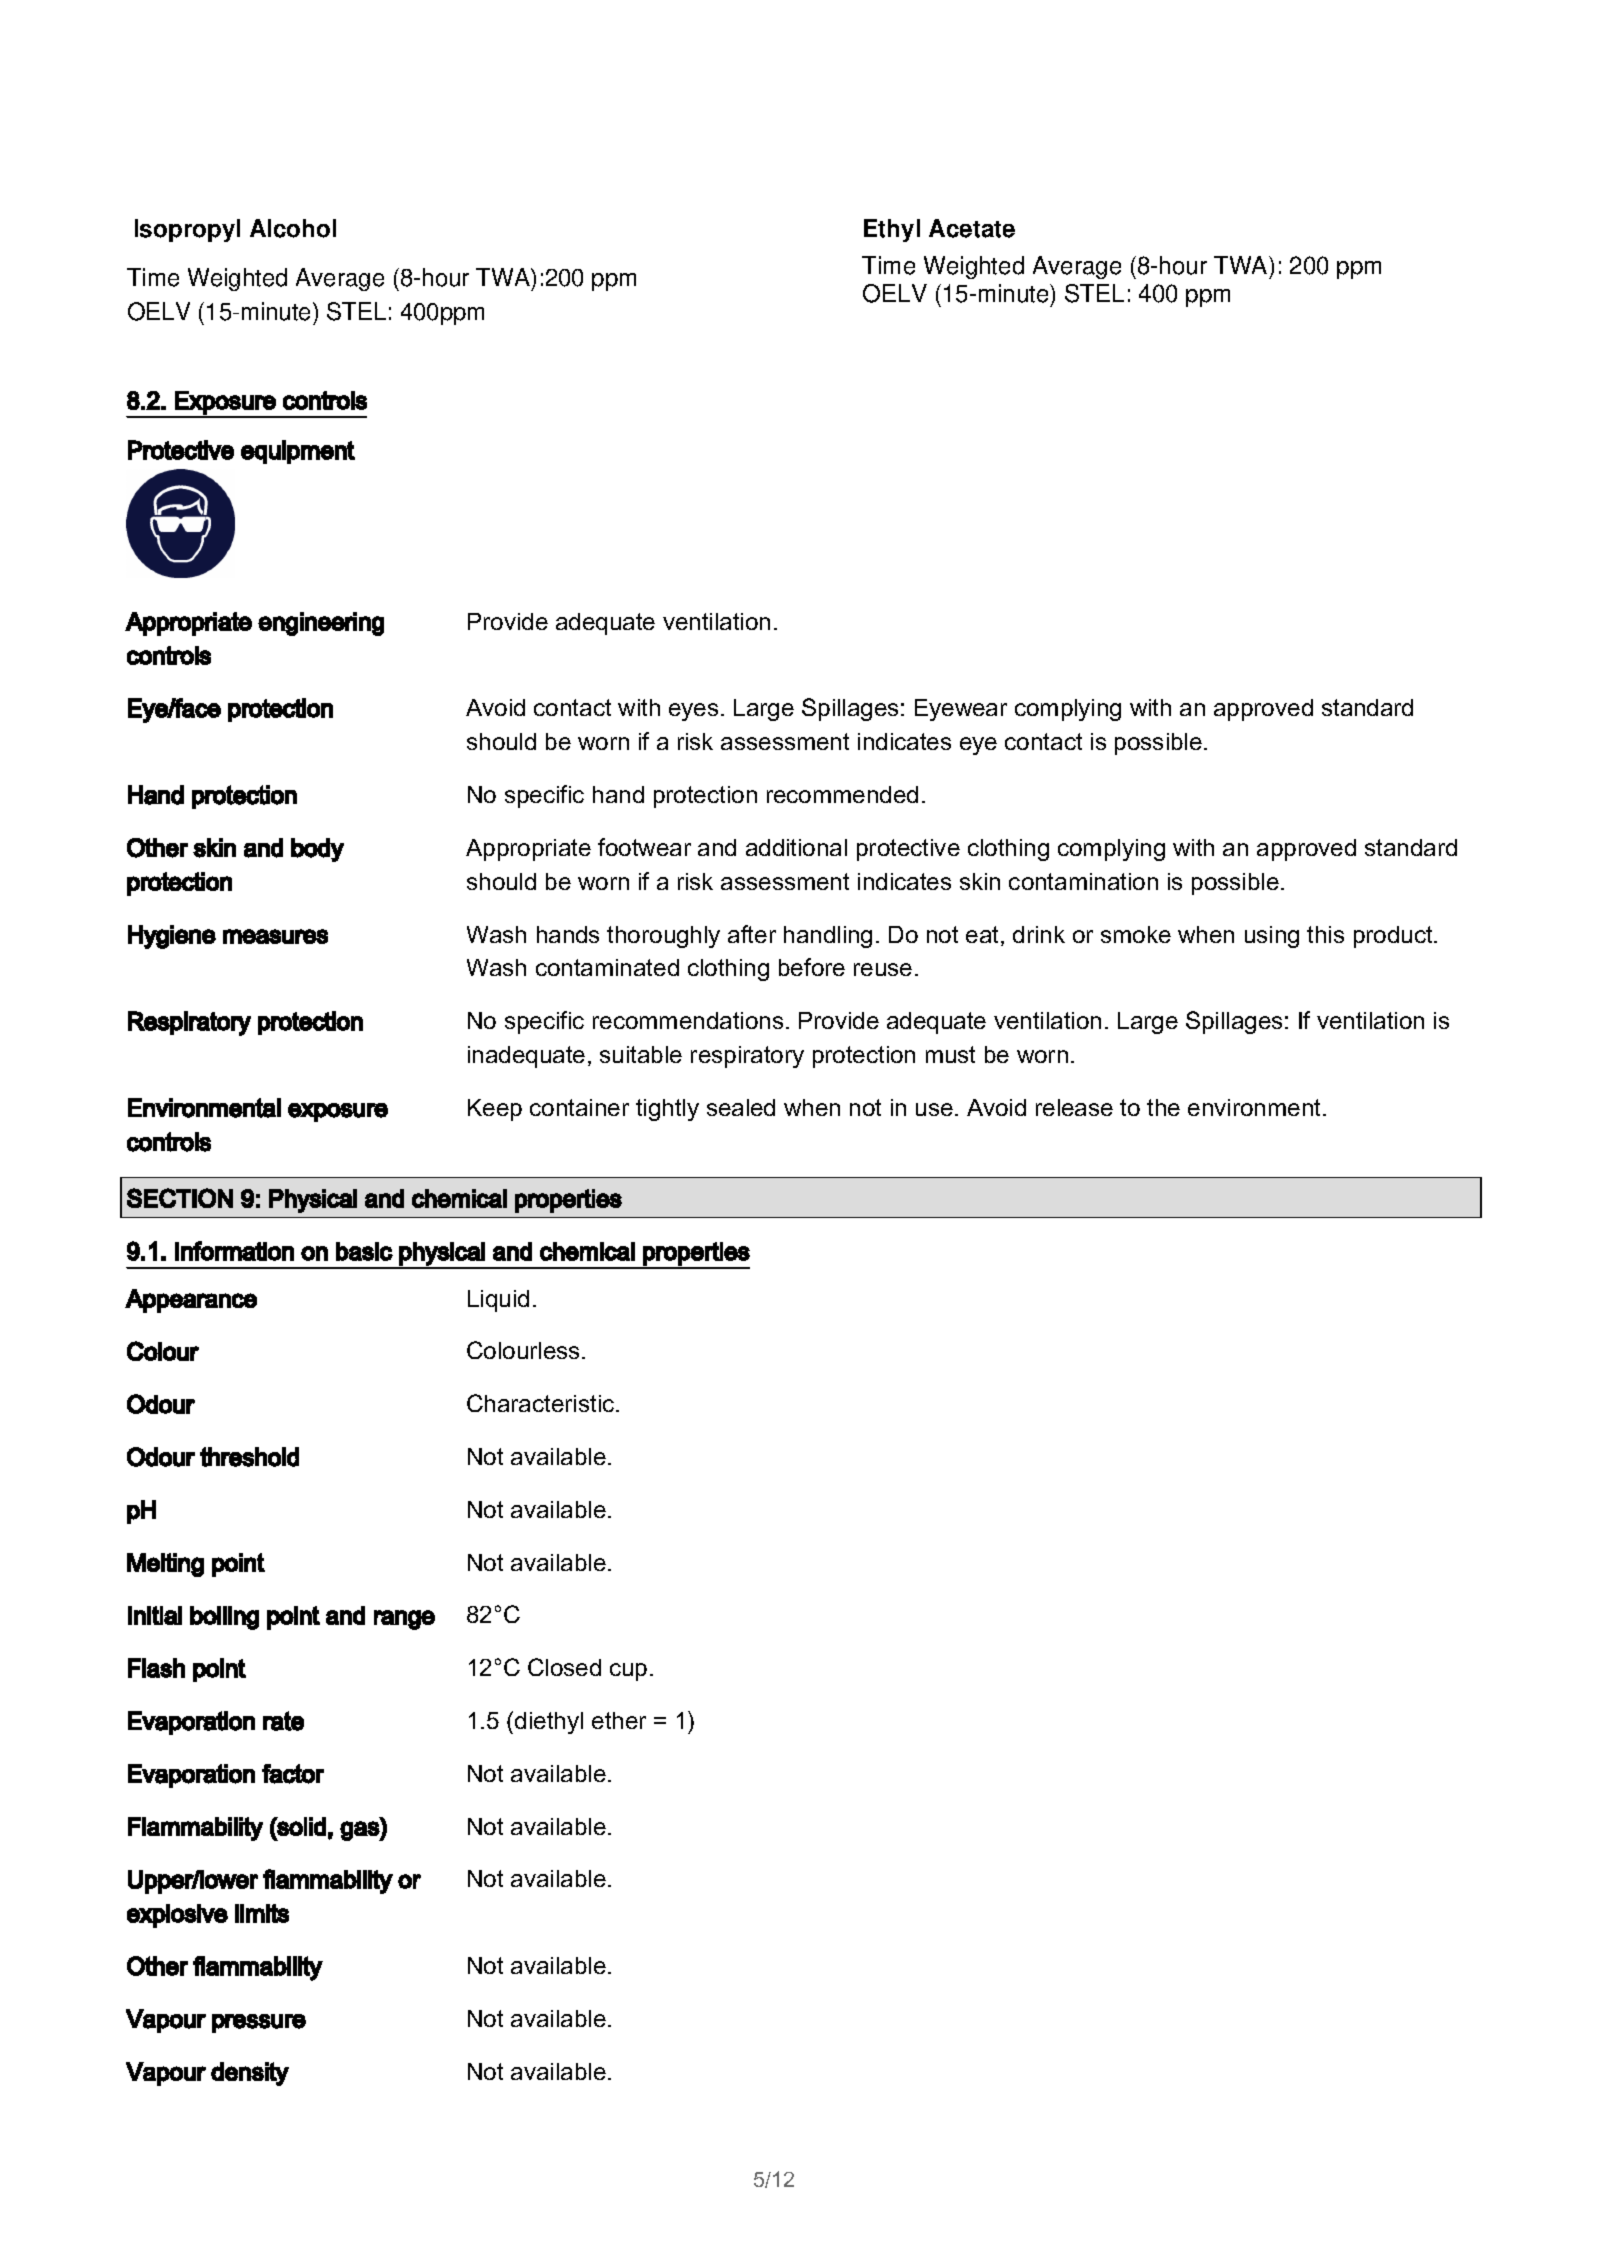  What do you see at coordinates (619, 1720) in the document?
I see `ether` at bounding box center [619, 1720].
